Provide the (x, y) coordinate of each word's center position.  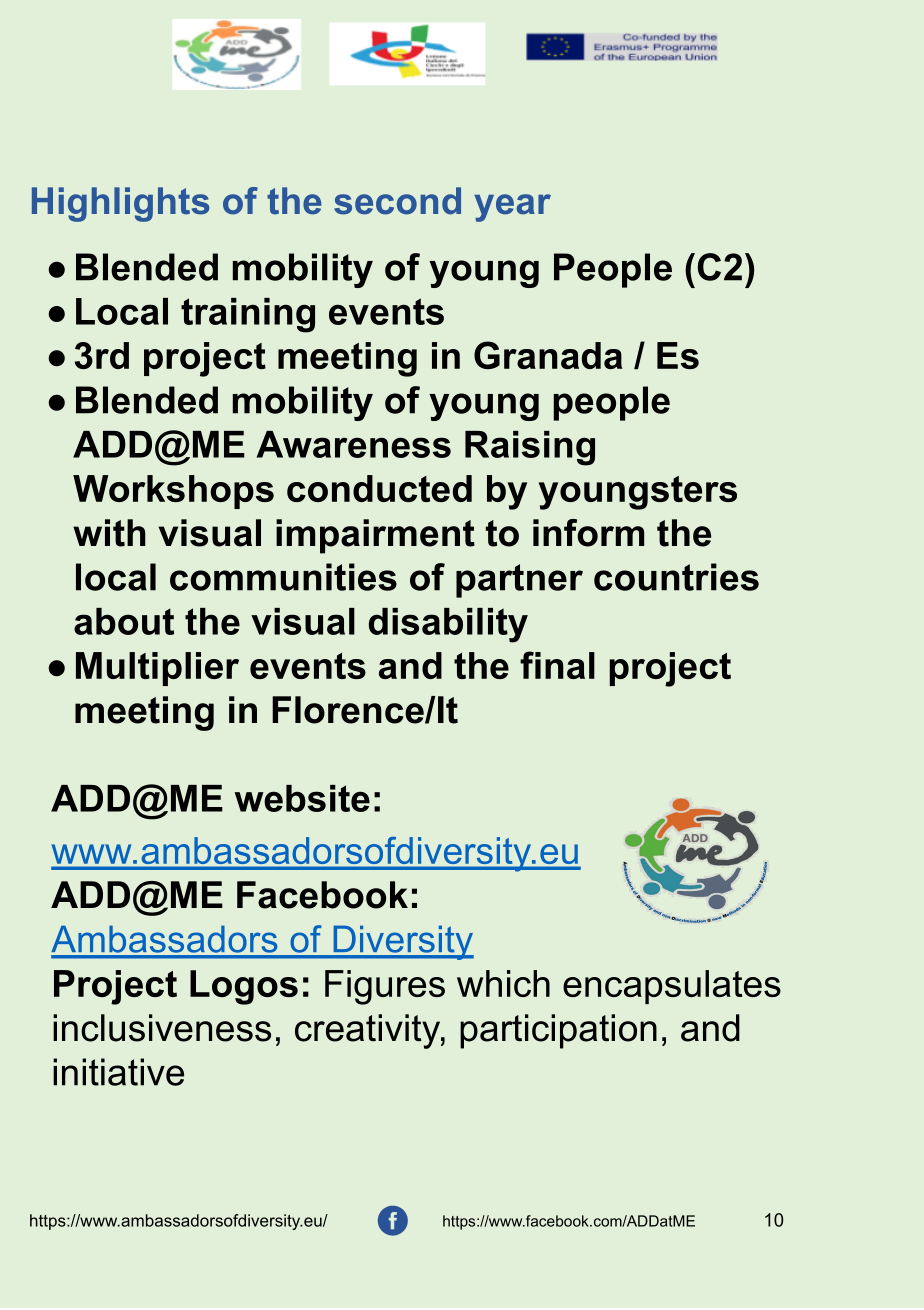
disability (448, 625)
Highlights (120, 204)
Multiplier (157, 669)
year (512, 208)
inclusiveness (162, 1028)
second (397, 201)
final (557, 665)
